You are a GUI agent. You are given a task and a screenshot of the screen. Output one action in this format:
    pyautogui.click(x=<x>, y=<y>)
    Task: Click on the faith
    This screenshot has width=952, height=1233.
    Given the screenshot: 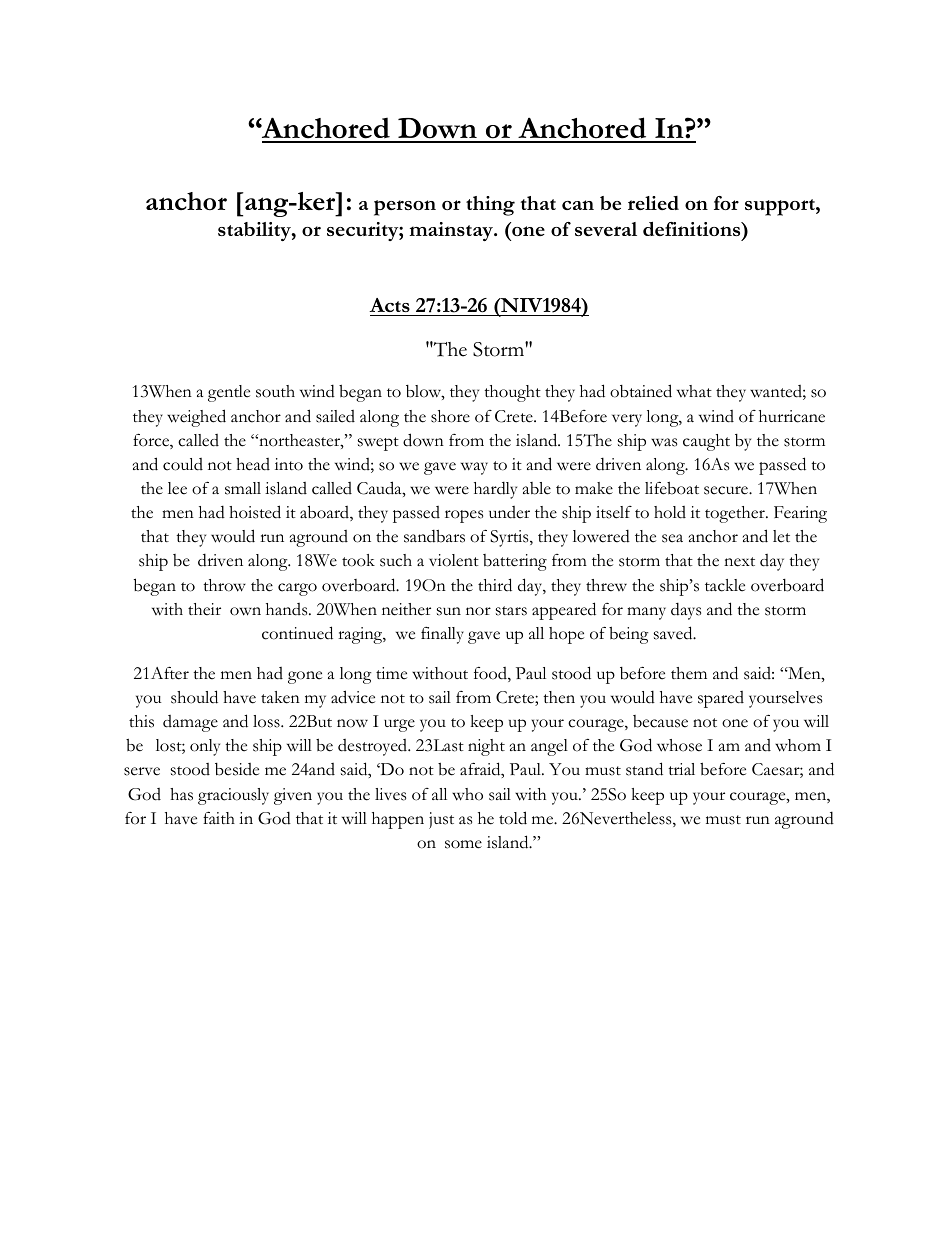 What is the action you would take?
    pyautogui.click(x=219, y=818)
